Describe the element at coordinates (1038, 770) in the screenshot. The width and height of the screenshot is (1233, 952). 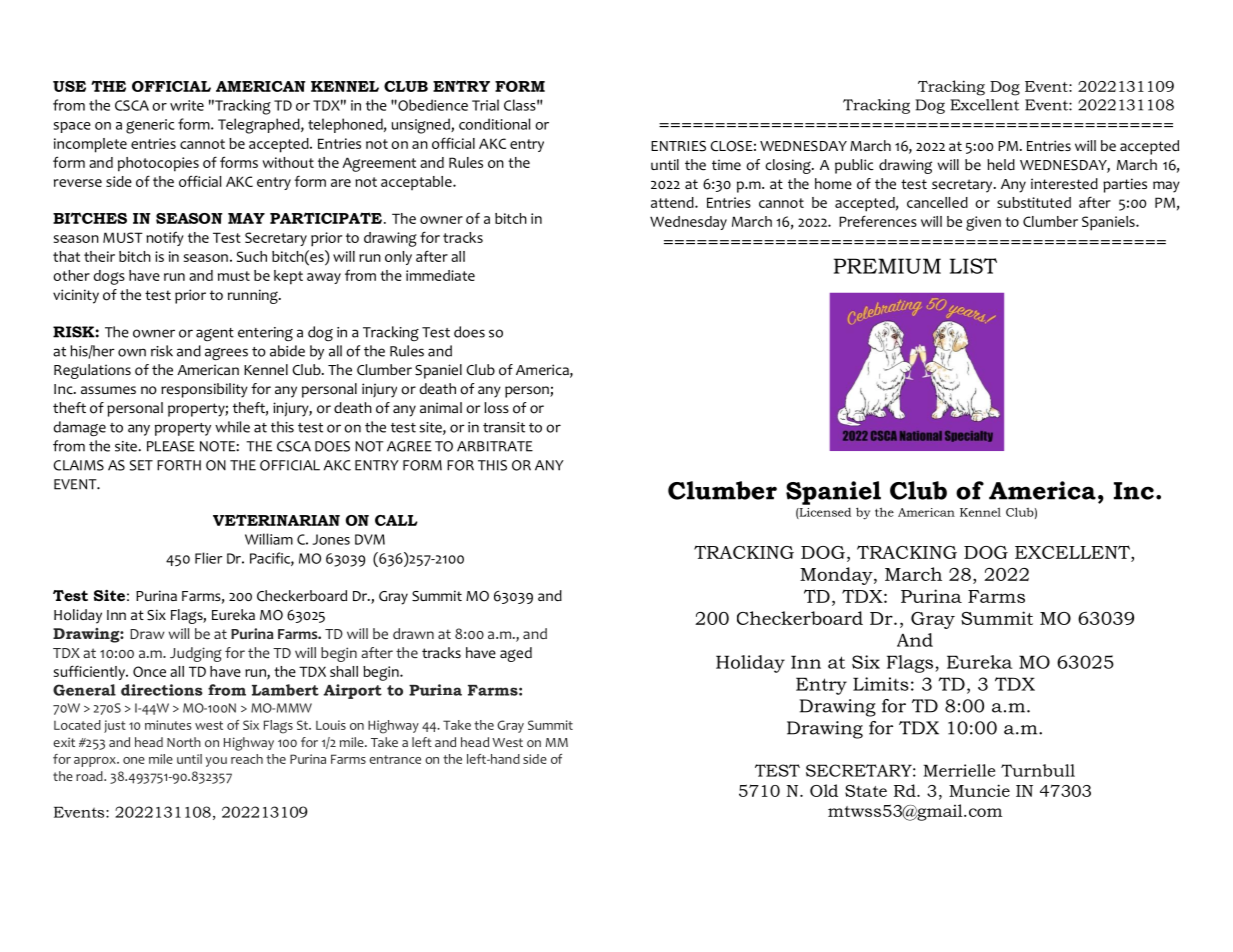
I see `Turnbull` at that location.
